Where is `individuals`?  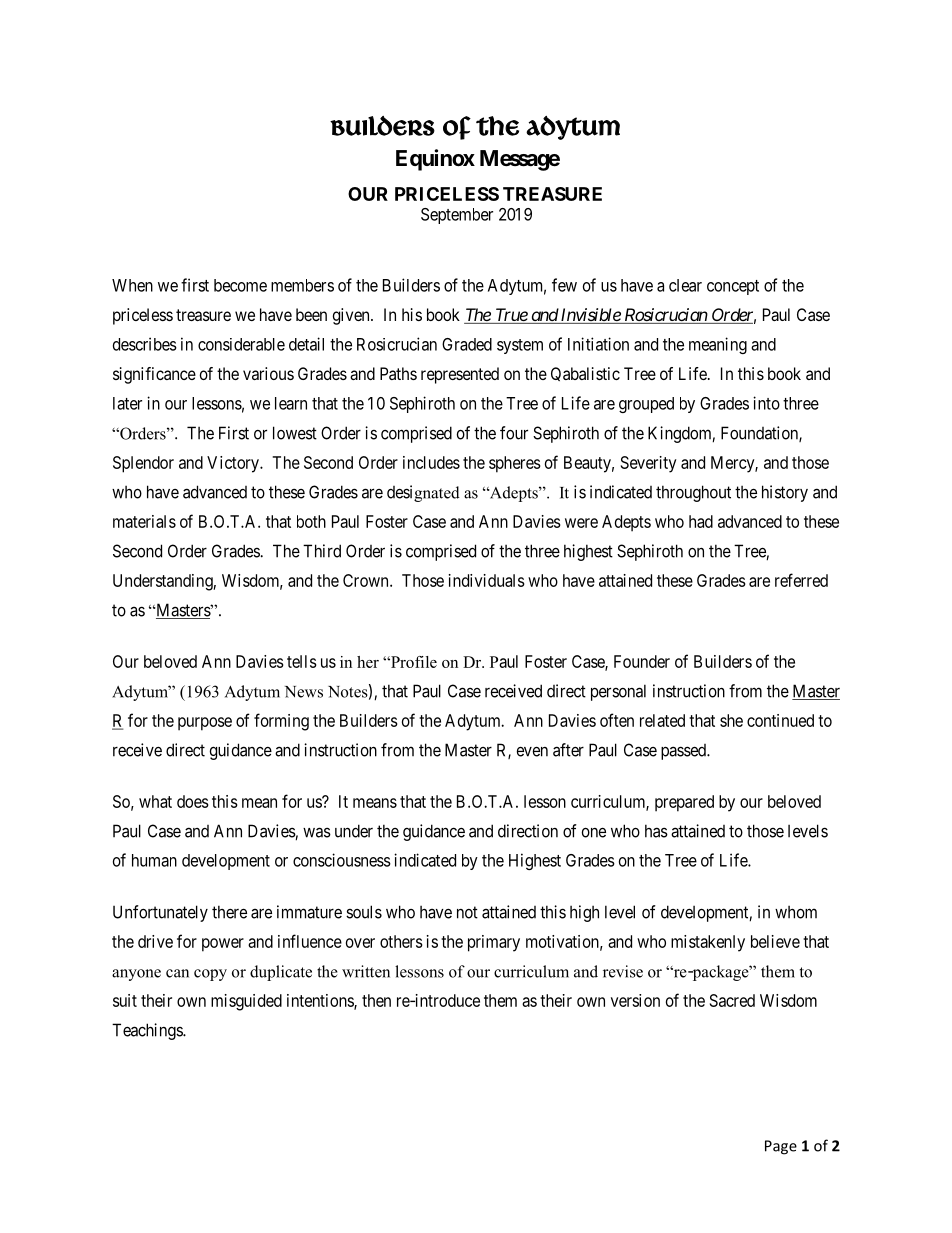 individuals is located at coordinates (487, 580).
